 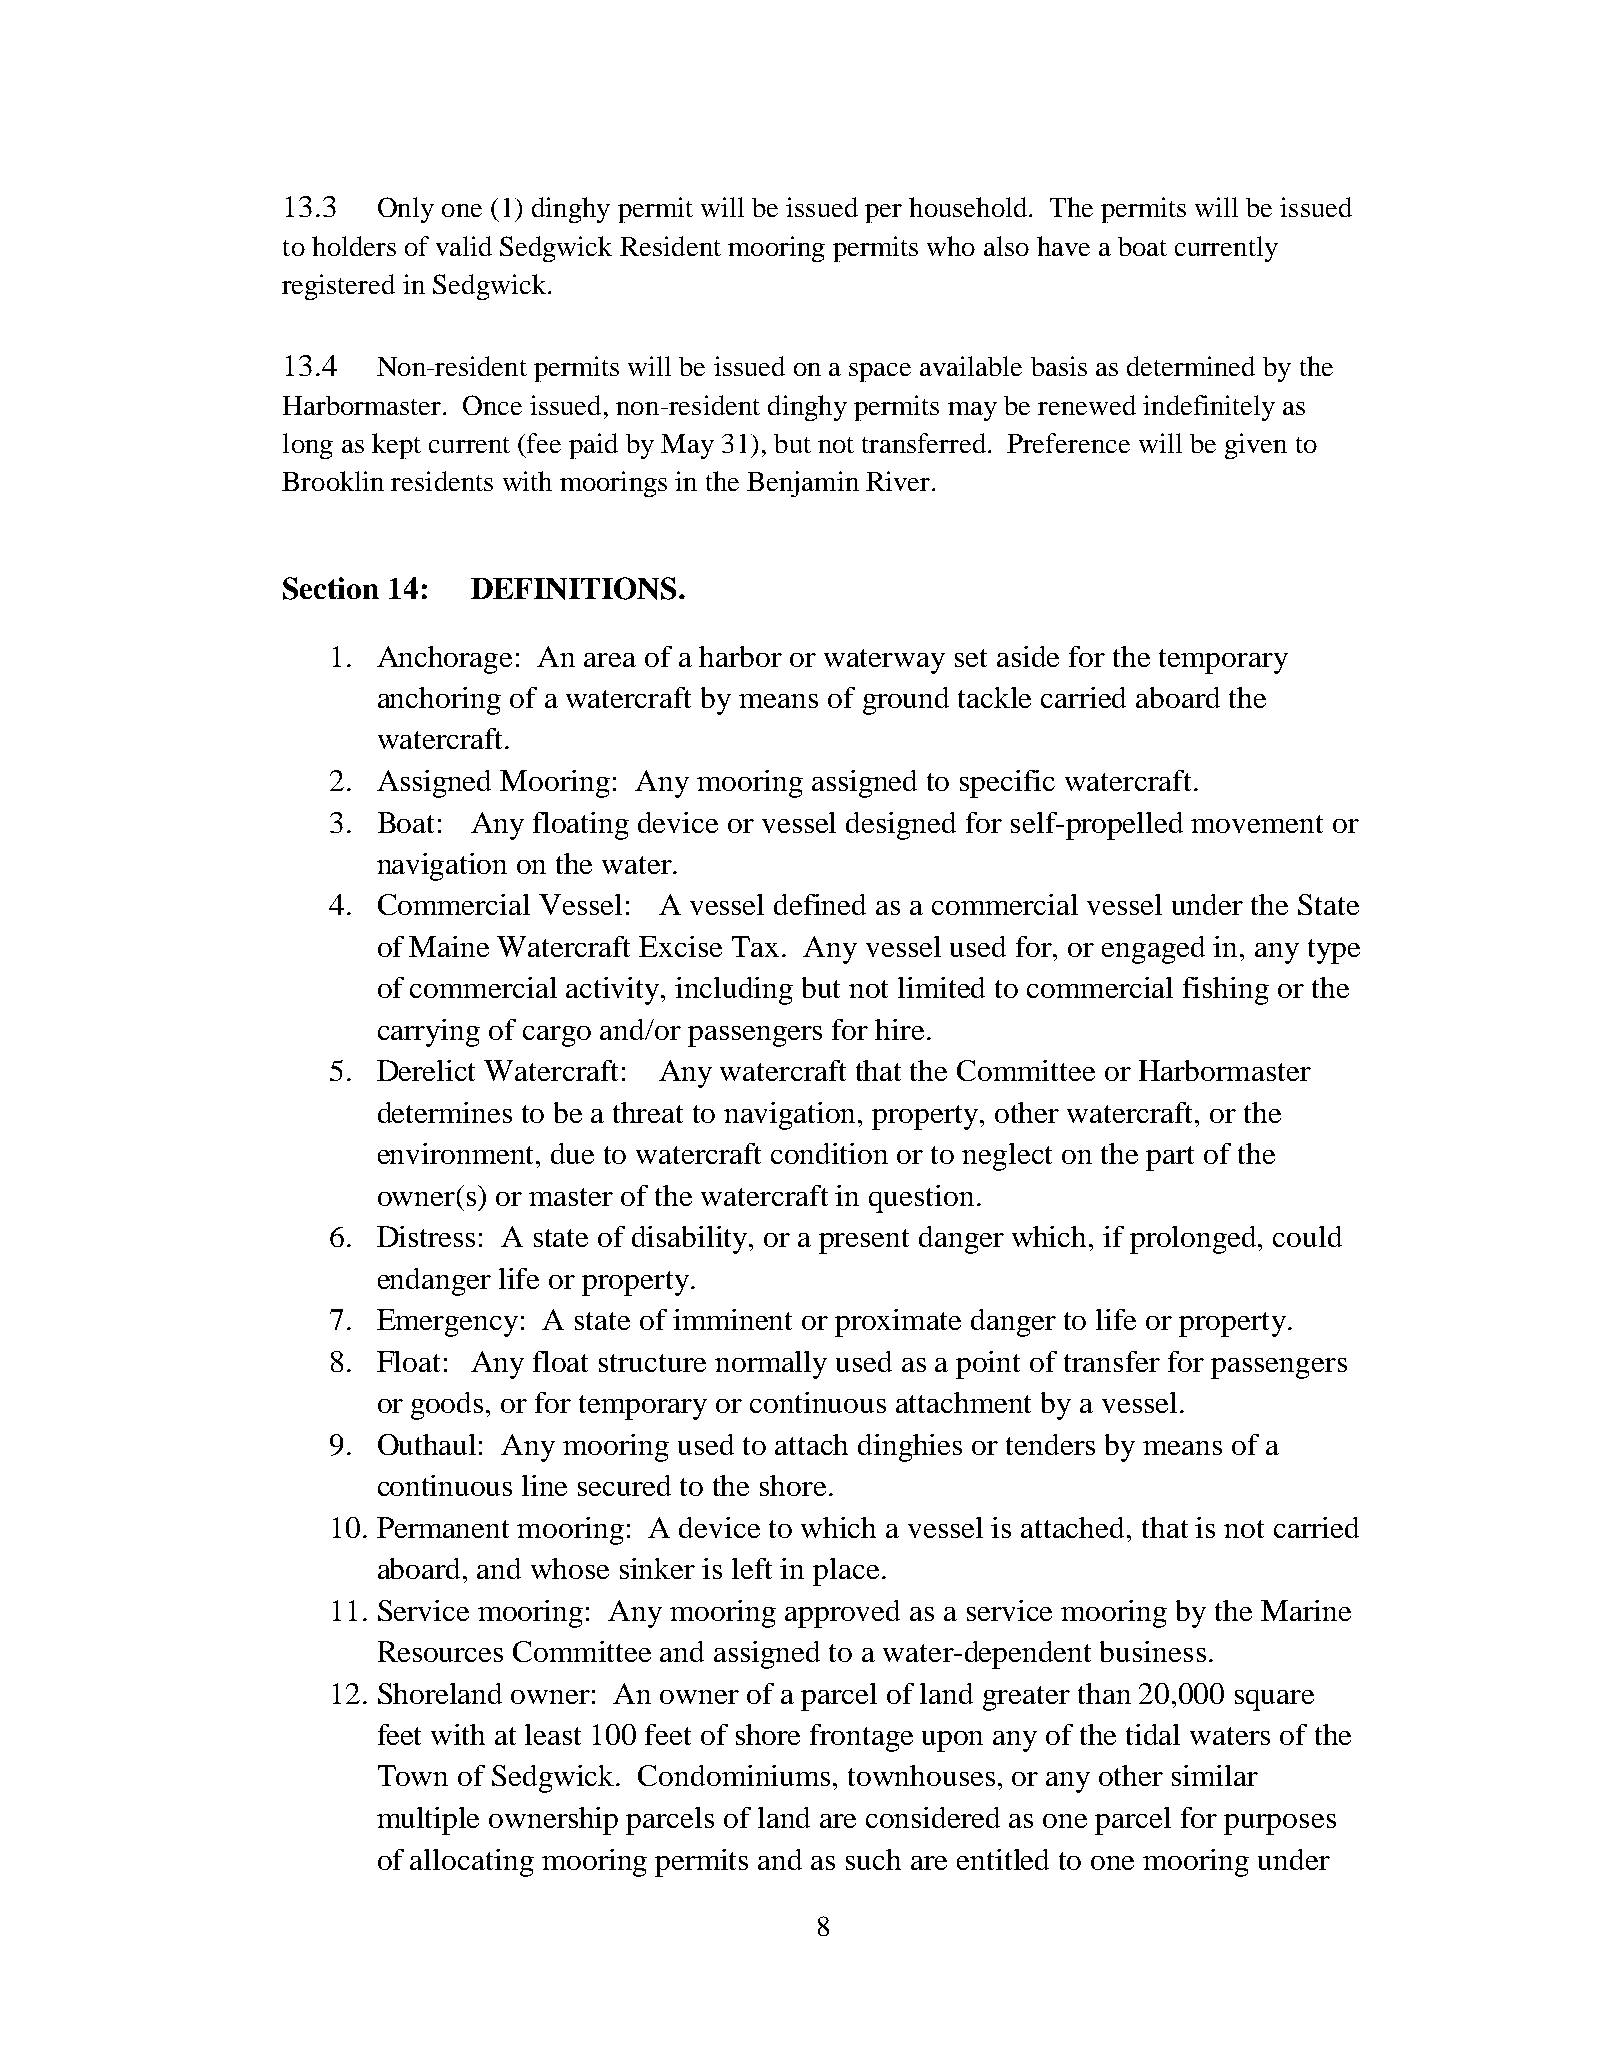 I want to click on such, so click(x=873, y=1859).
